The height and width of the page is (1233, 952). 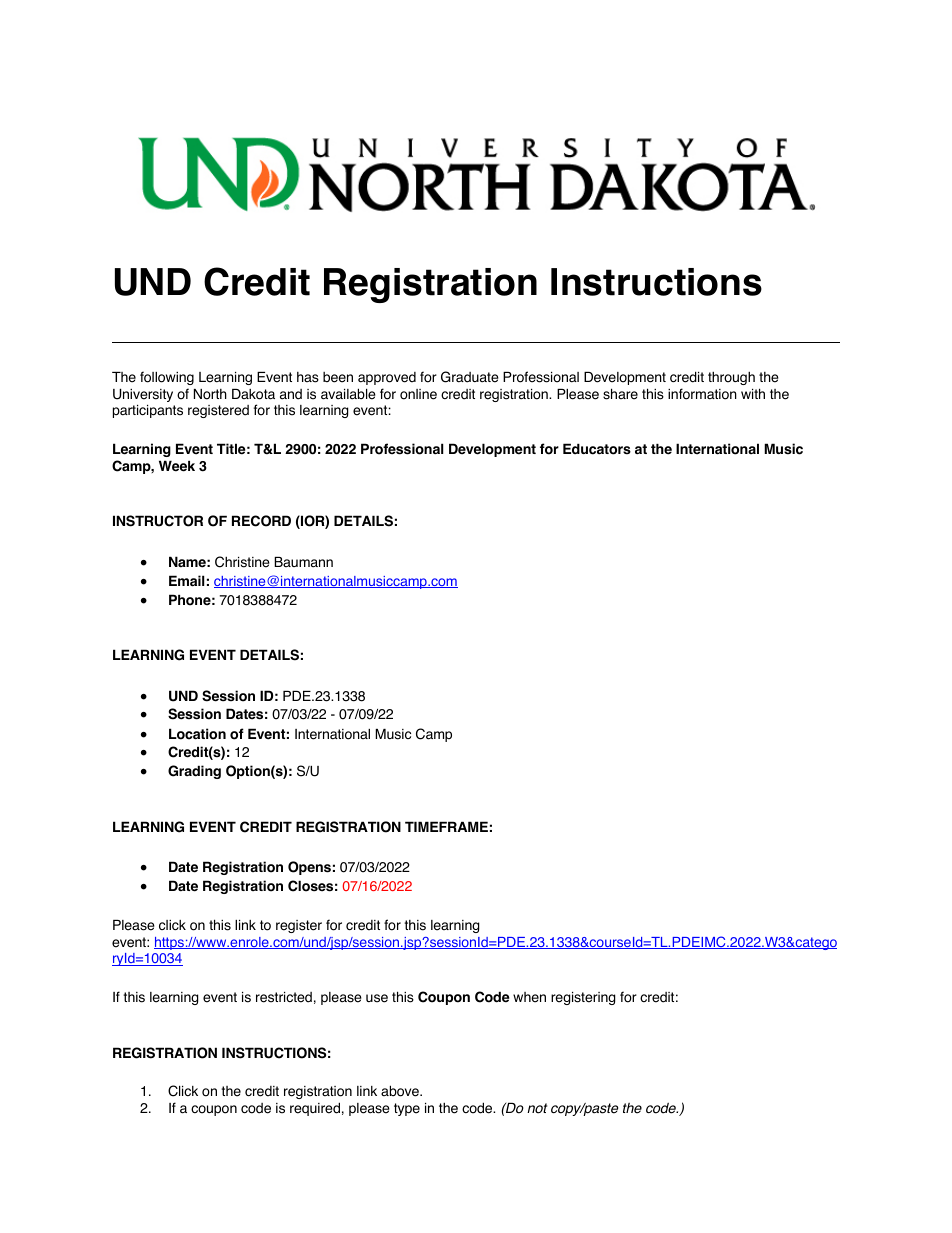 I want to click on when, so click(x=529, y=997).
